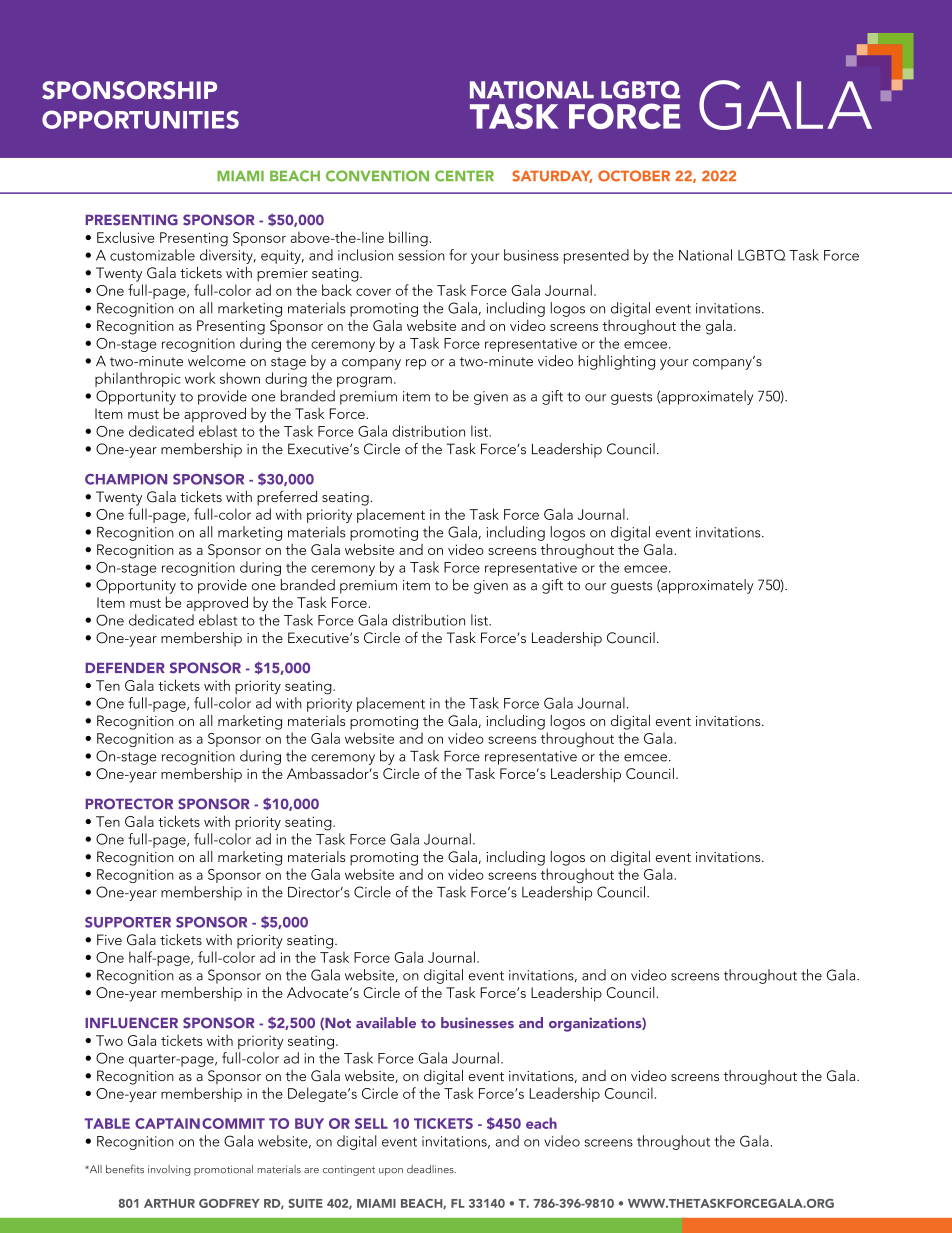 This screenshot has height=1233, width=952. I want to click on OCTOBER, so click(634, 176).
